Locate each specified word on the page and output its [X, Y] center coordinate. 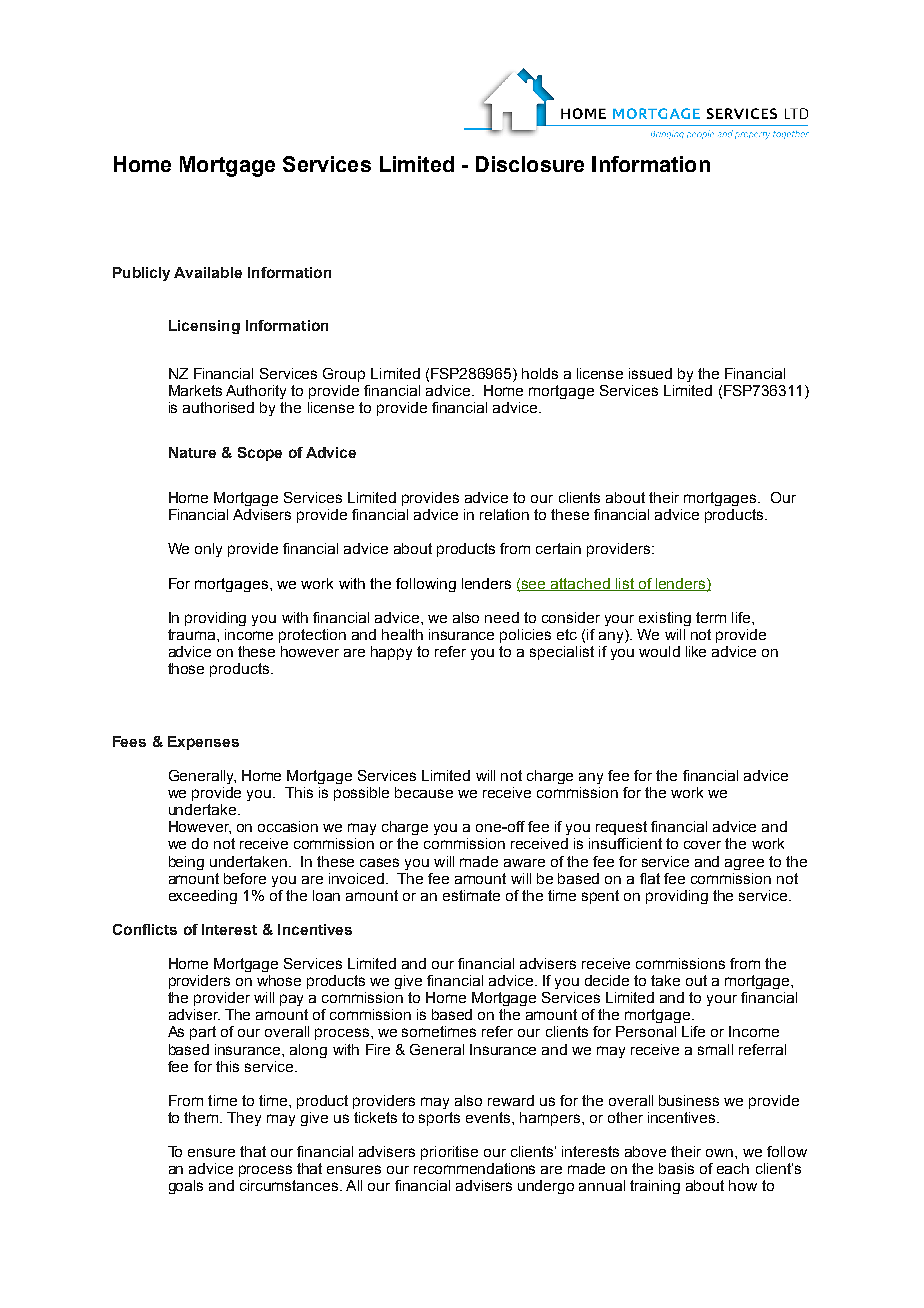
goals [186, 1187]
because [424, 792]
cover [702, 845]
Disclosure [530, 164]
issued [650, 373]
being [186, 863]
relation [504, 514]
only [208, 550]
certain [558, 548]
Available [208, 272]
